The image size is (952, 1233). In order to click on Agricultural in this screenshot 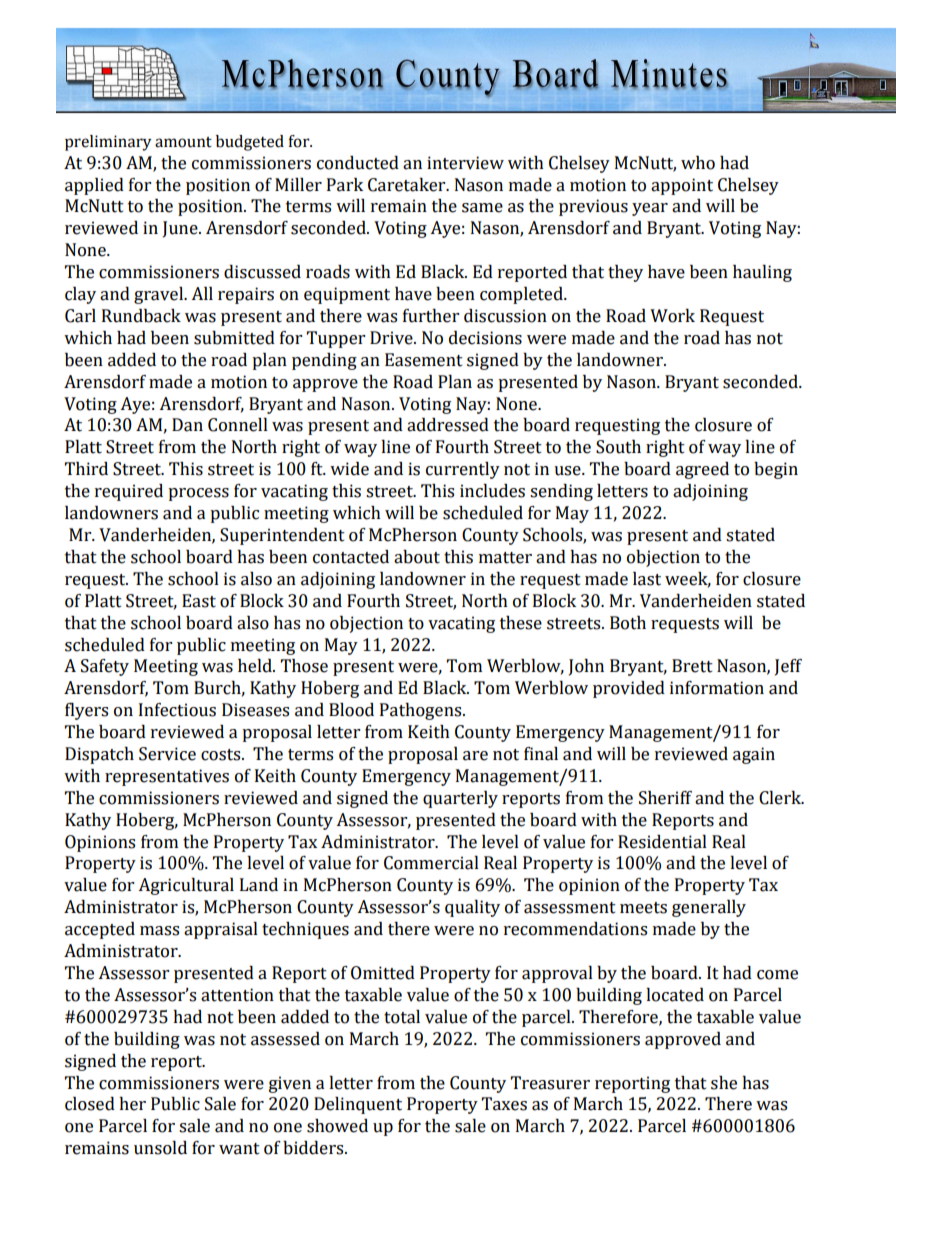, I will do `click(186, 886)`.
